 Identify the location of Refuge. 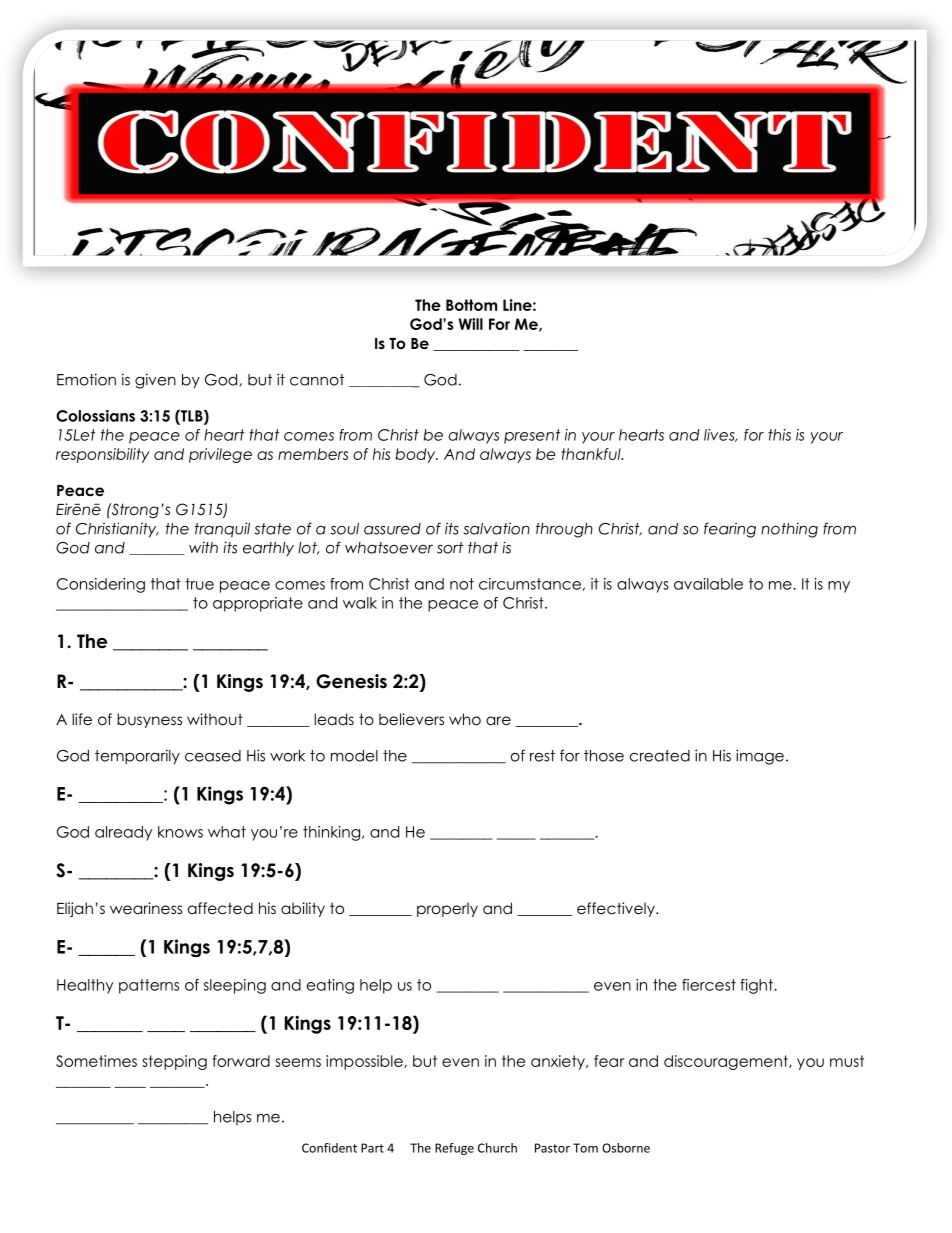
(454, 1149).
